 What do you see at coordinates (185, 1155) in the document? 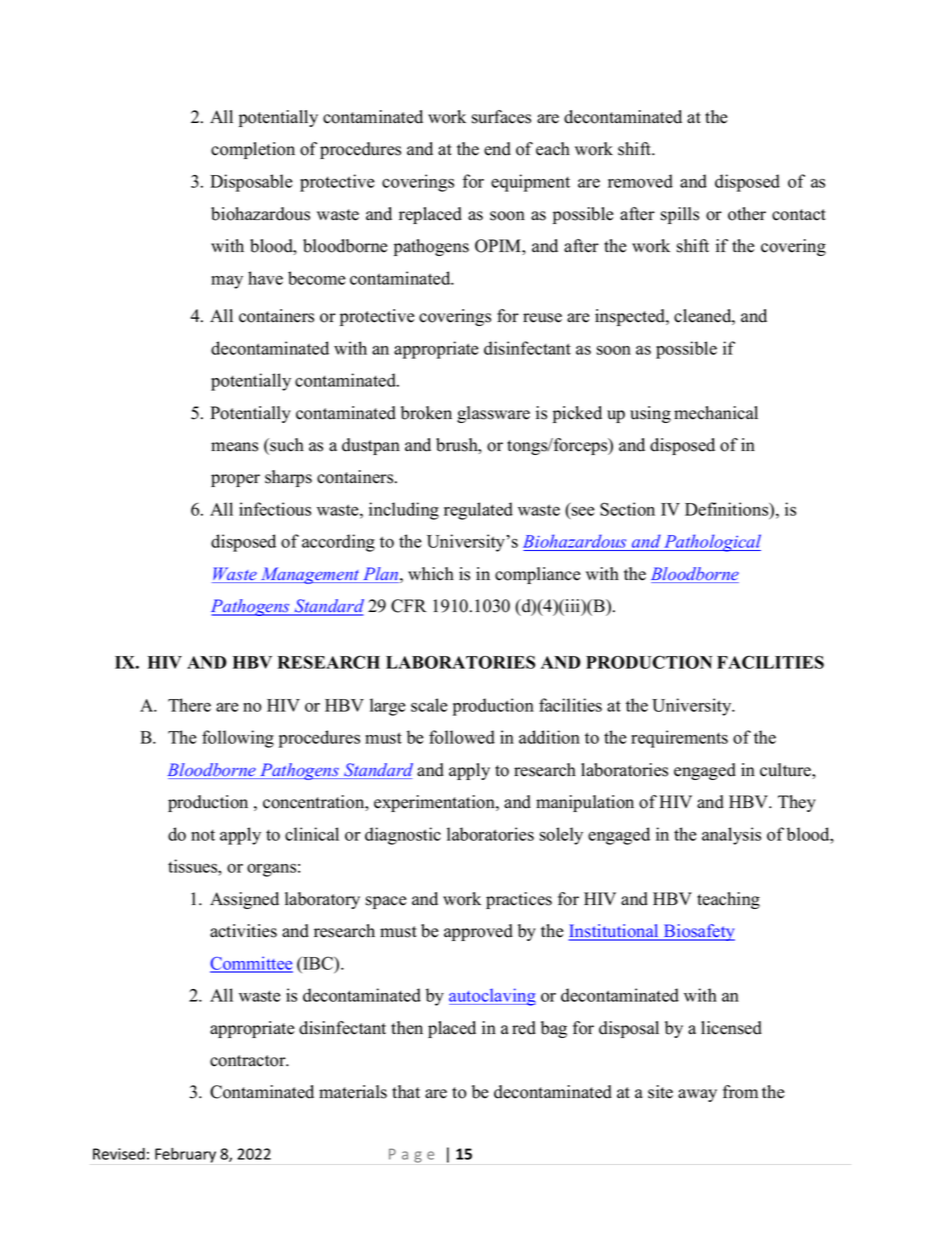
I see `February` at bounding box center [185, 1155].
